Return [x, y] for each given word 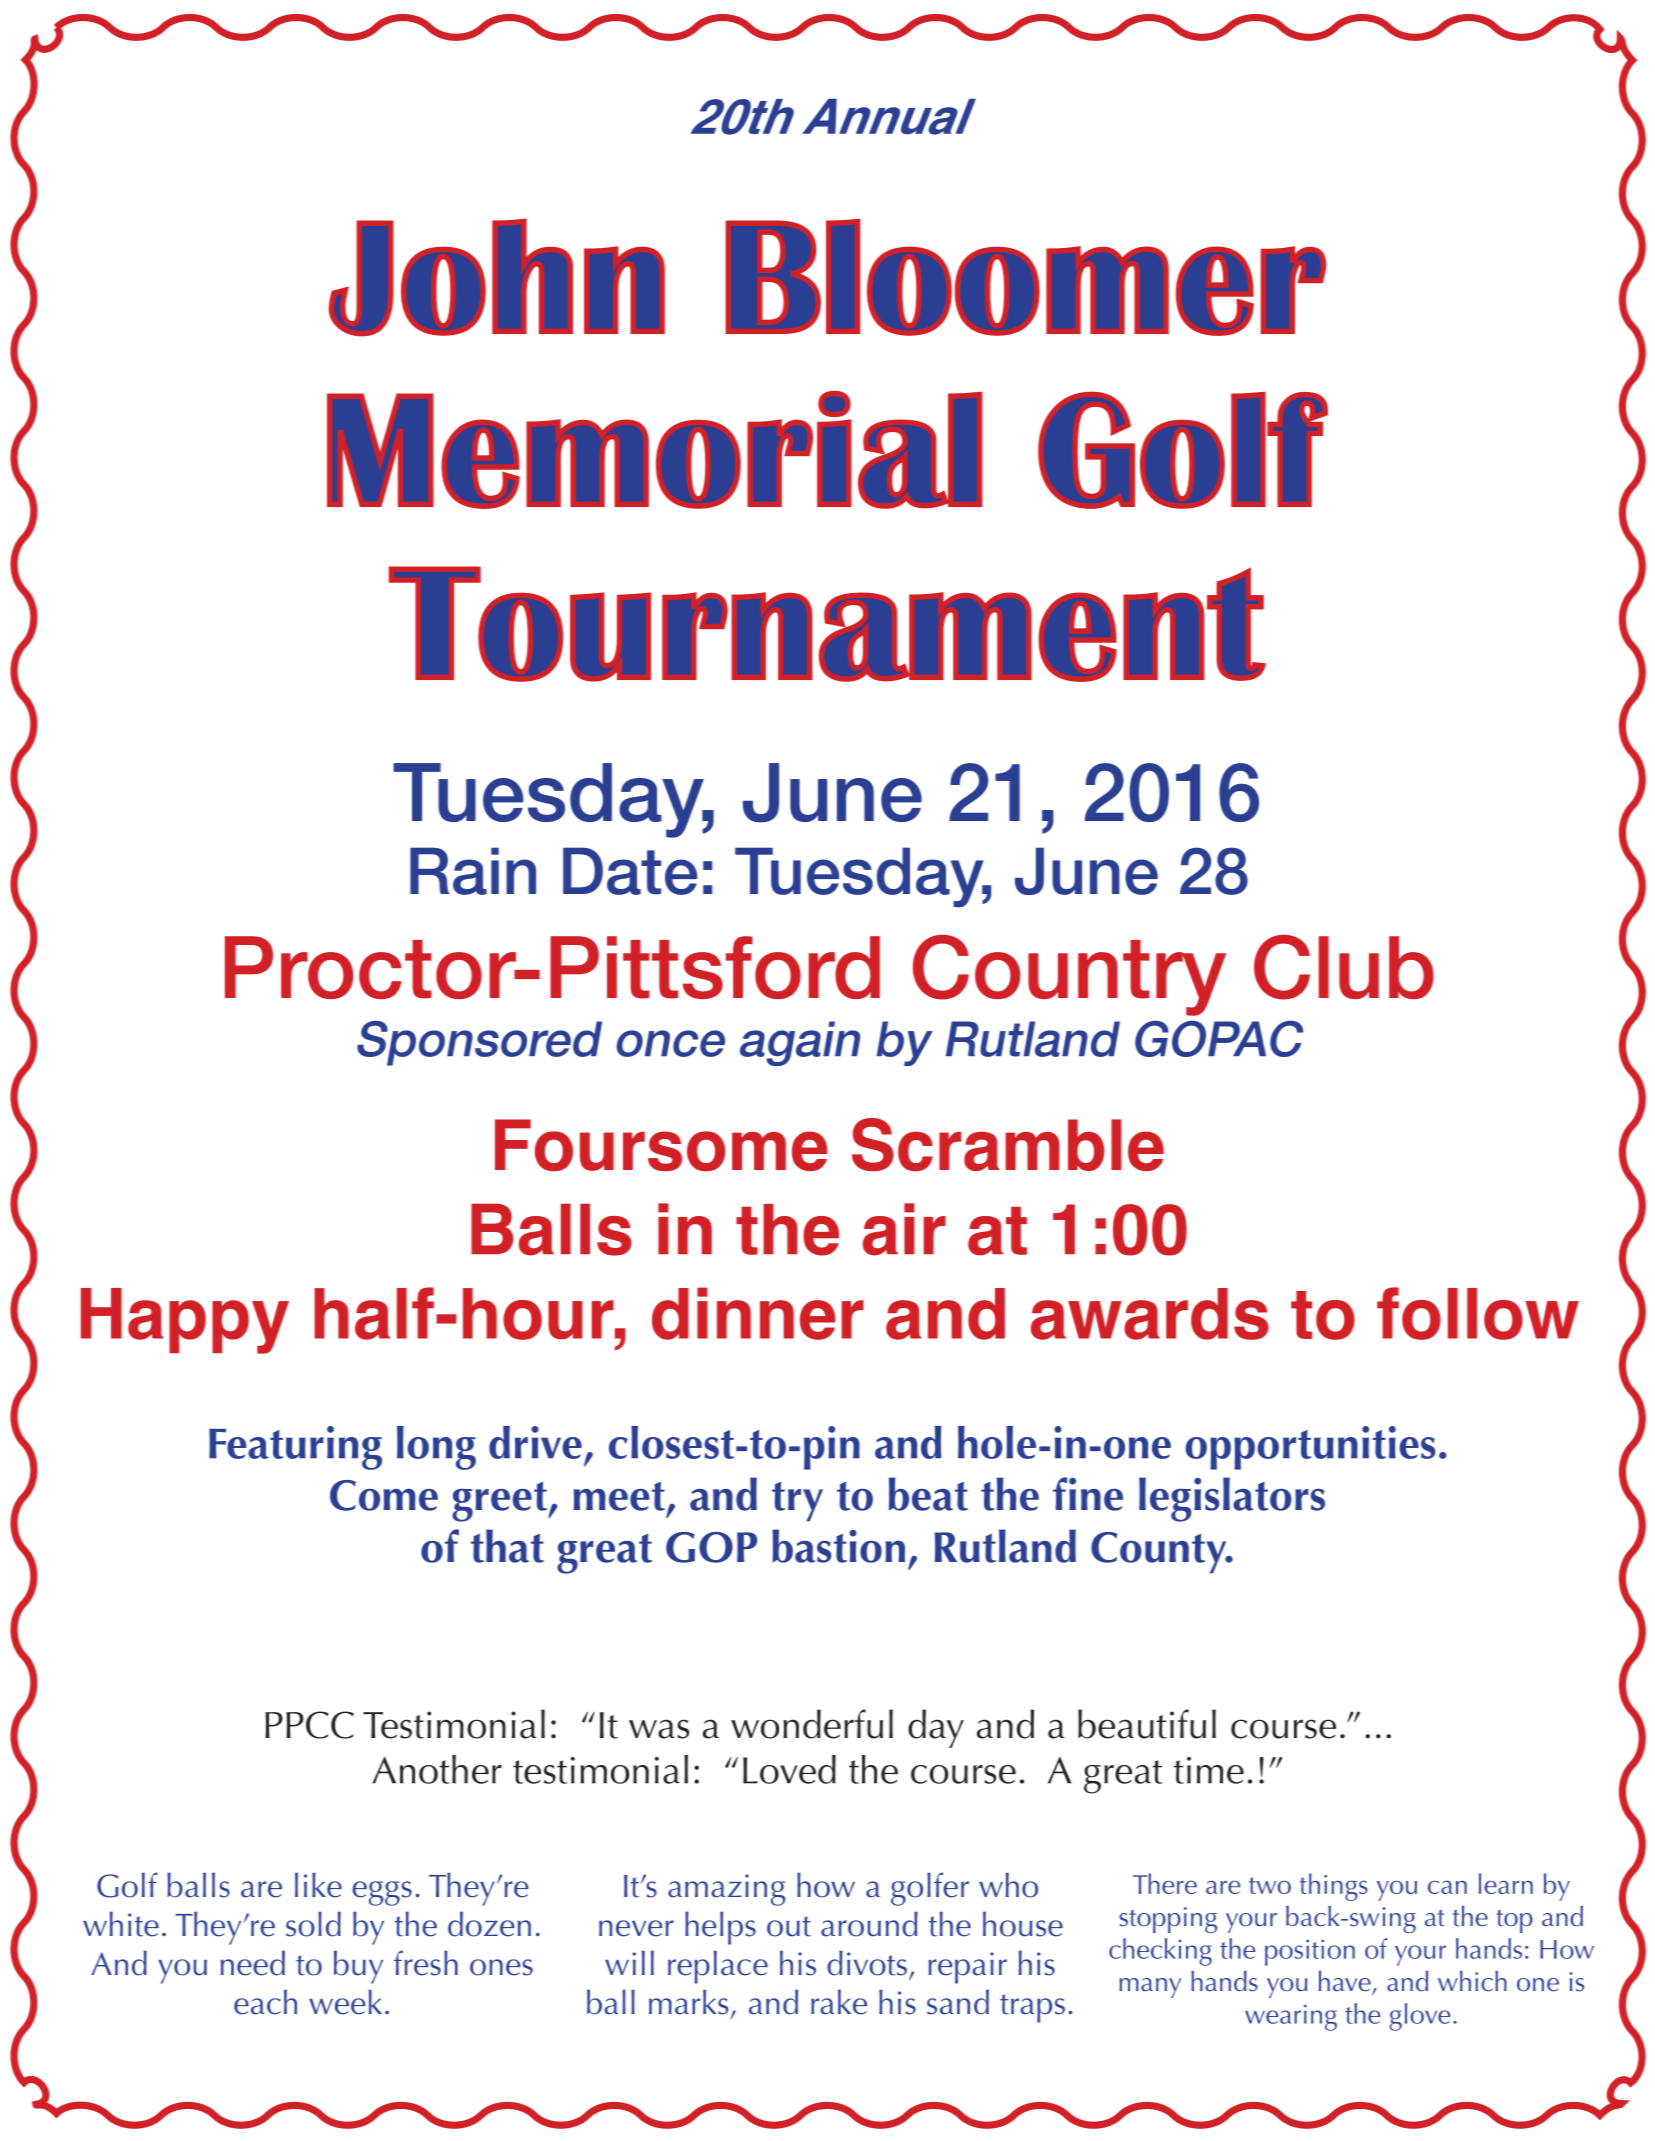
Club [1344, 967]
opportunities [1310, 1448]
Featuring [295, 1448]
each [265, 2002]
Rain [473, 871]
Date [630, 871]
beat [928, 1494]
